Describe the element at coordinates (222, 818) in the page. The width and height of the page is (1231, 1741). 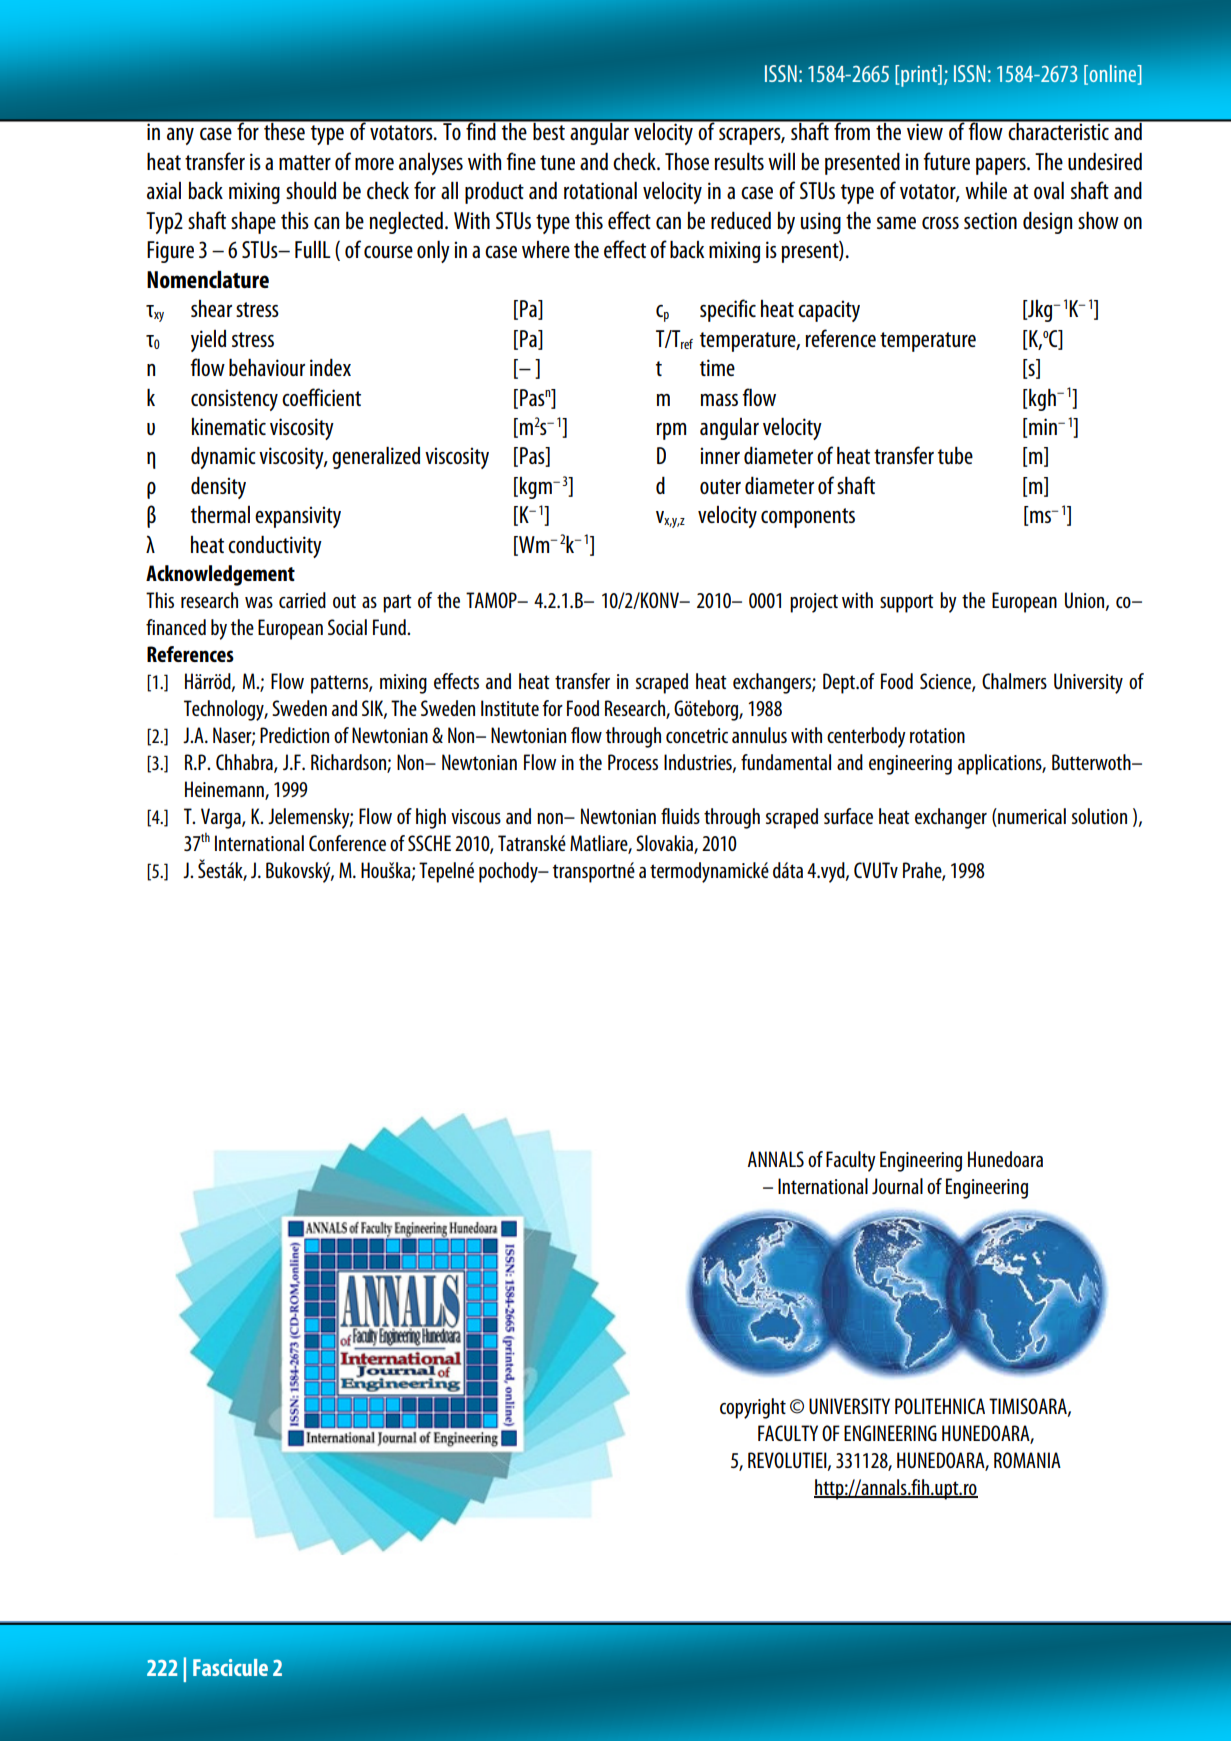
I see `Varga` at that location.
